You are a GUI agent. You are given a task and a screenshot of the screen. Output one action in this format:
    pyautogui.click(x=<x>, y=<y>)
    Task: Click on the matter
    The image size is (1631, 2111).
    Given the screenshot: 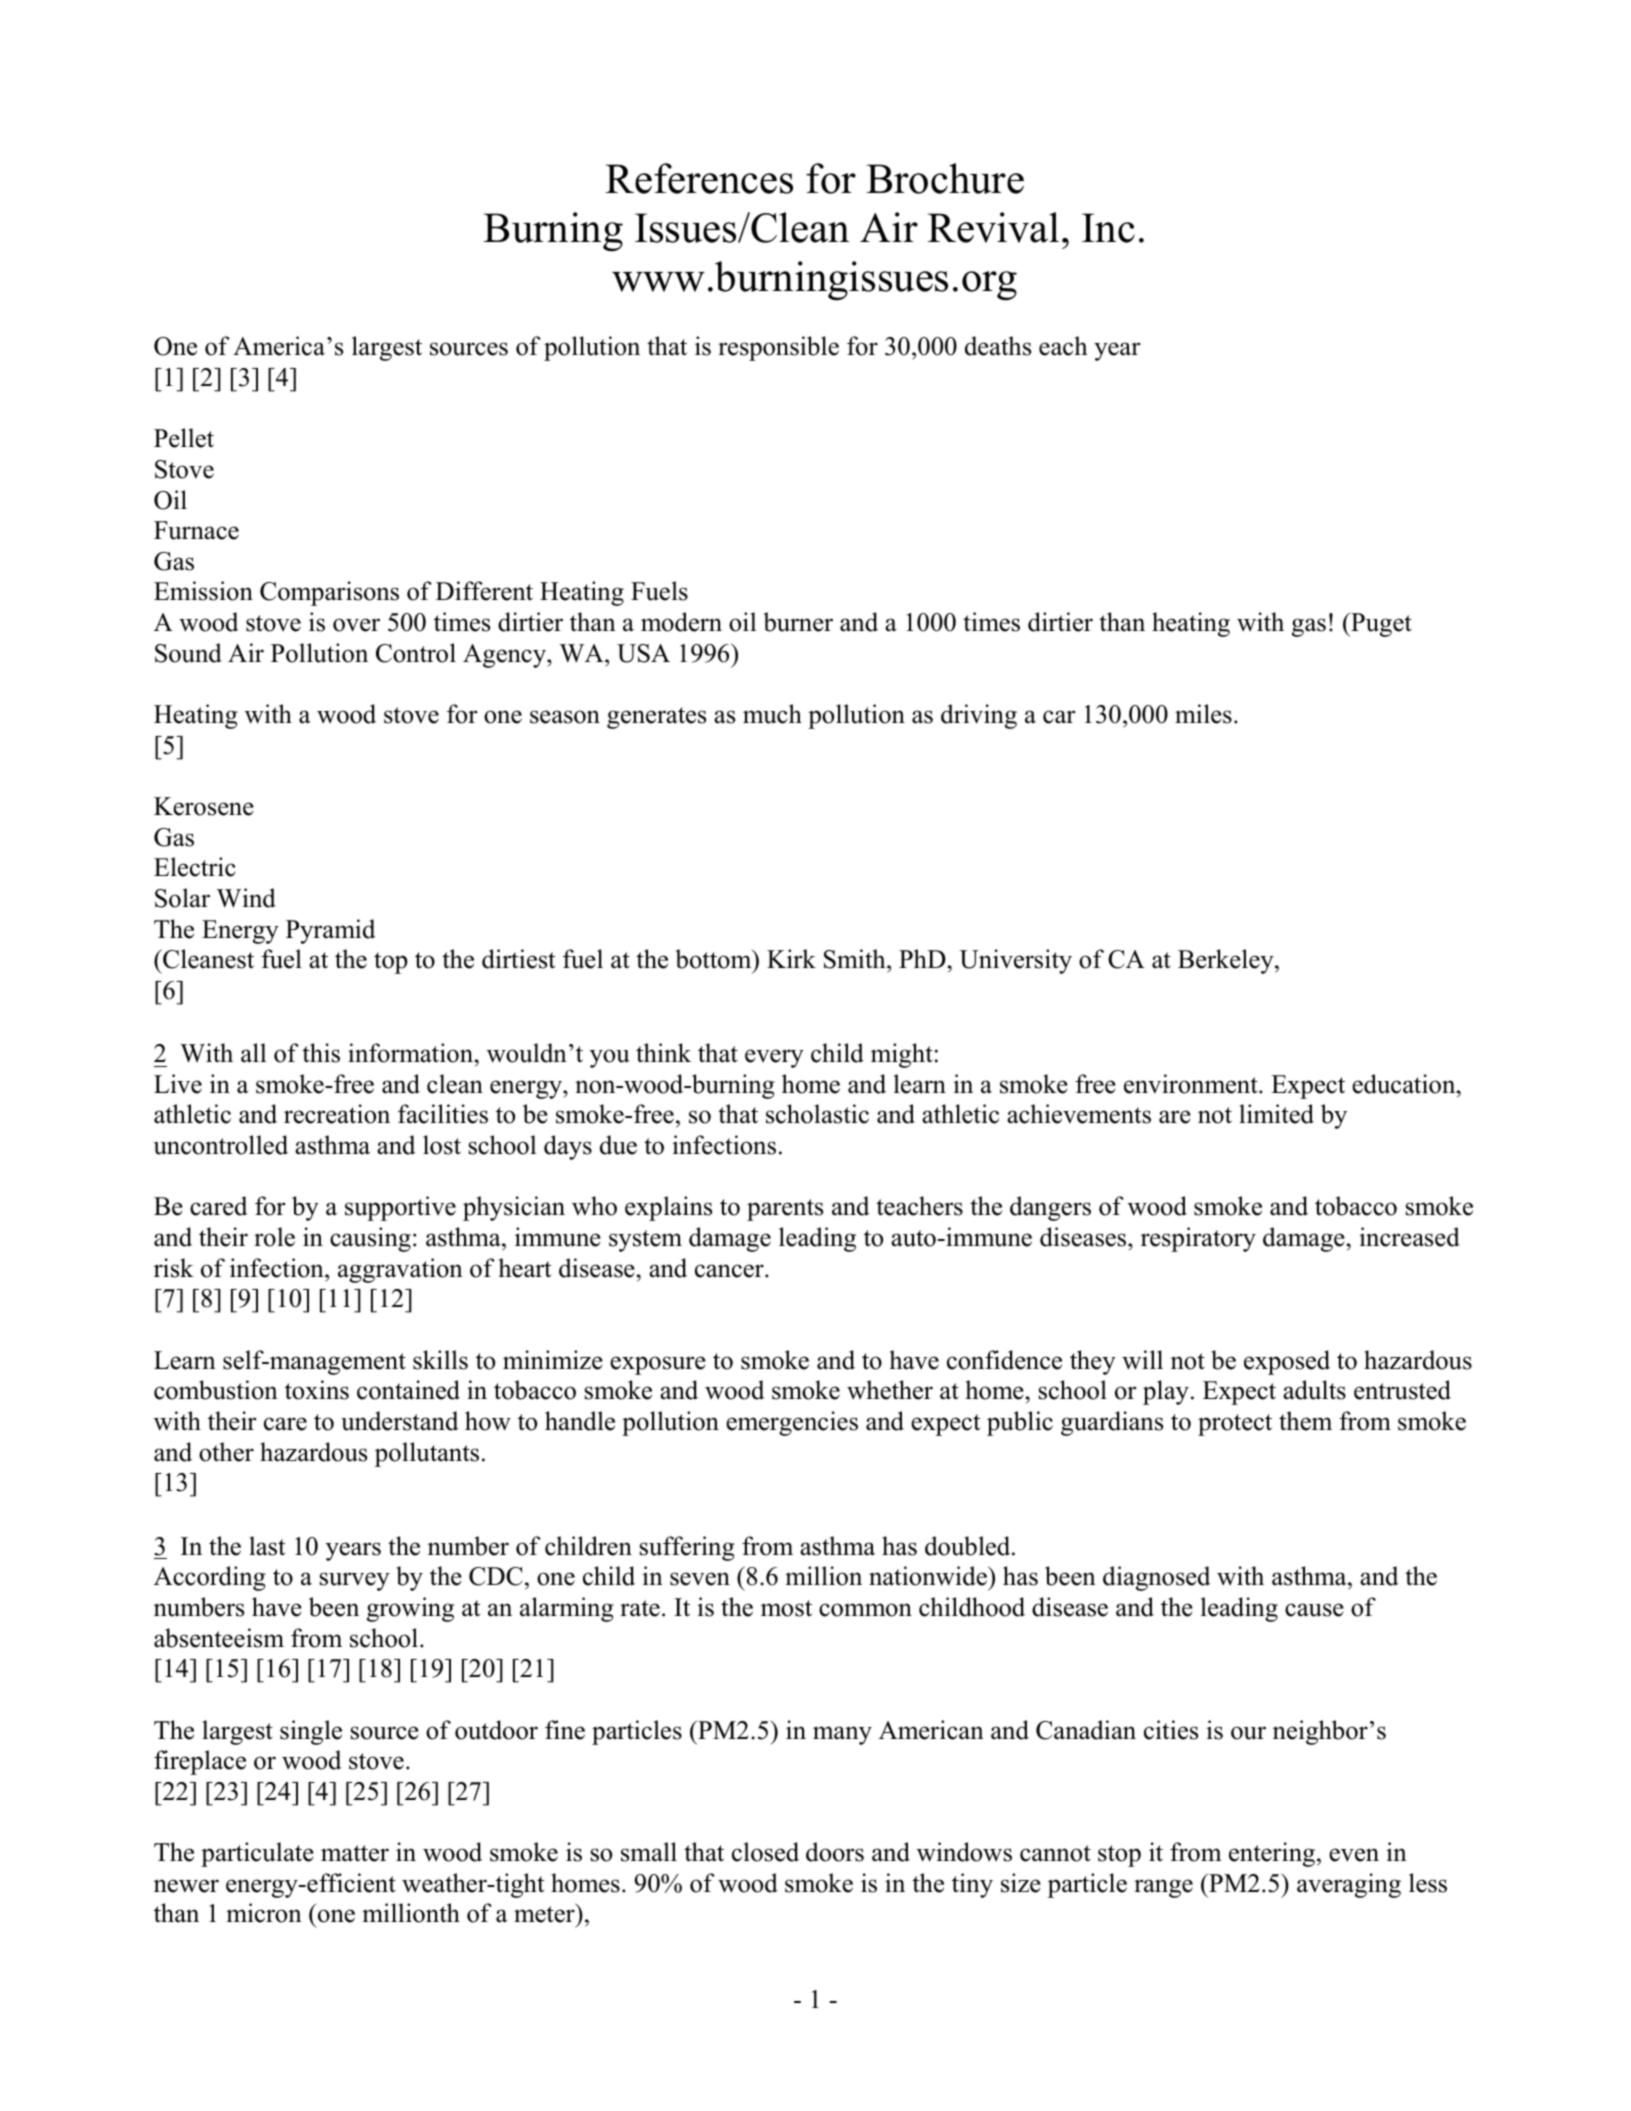 What is the action you would take?
    pyautogui.click(x=355, y=1853)
